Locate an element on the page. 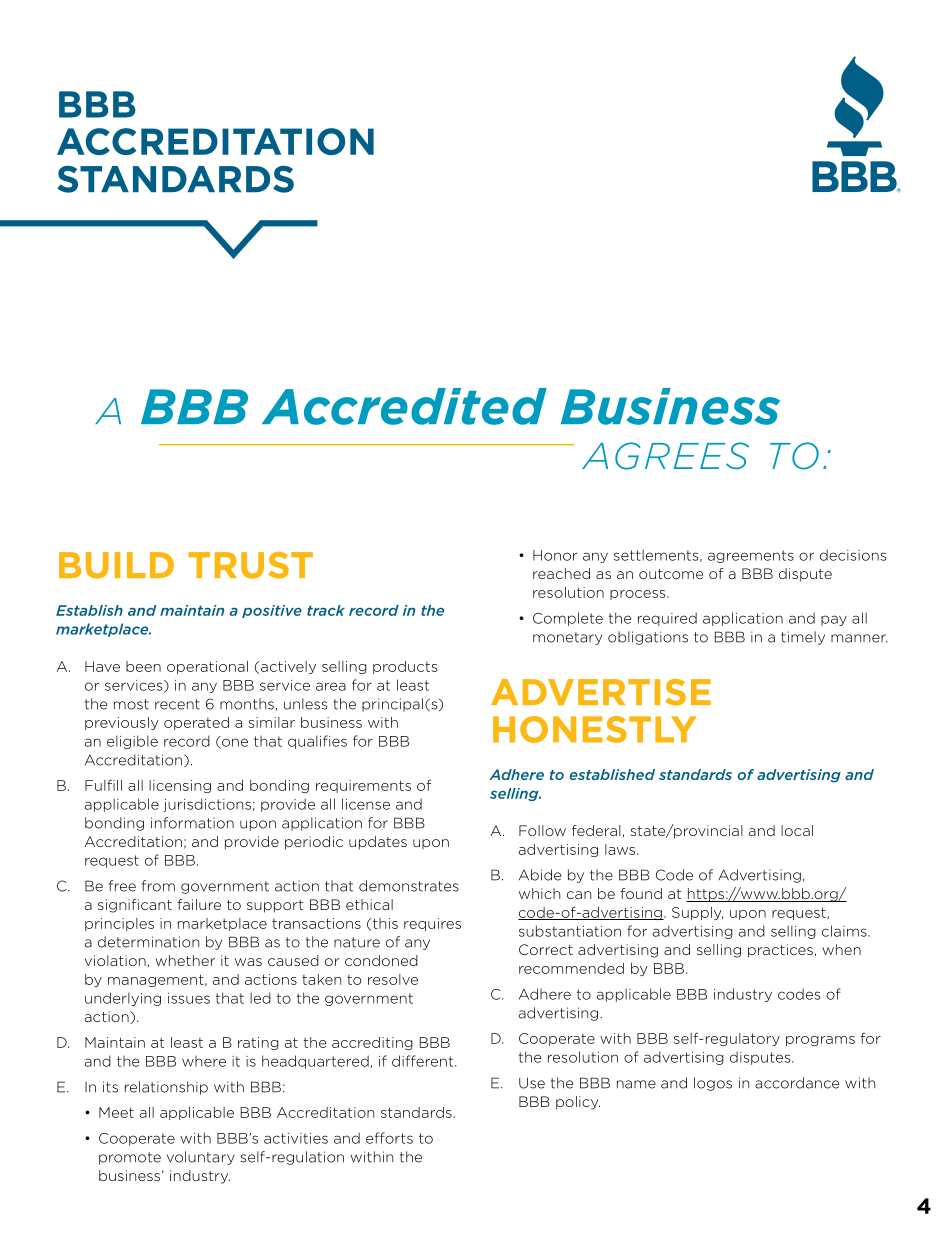 This page has height=1233, width=952. licensing is located at coordinates (180, 786).
